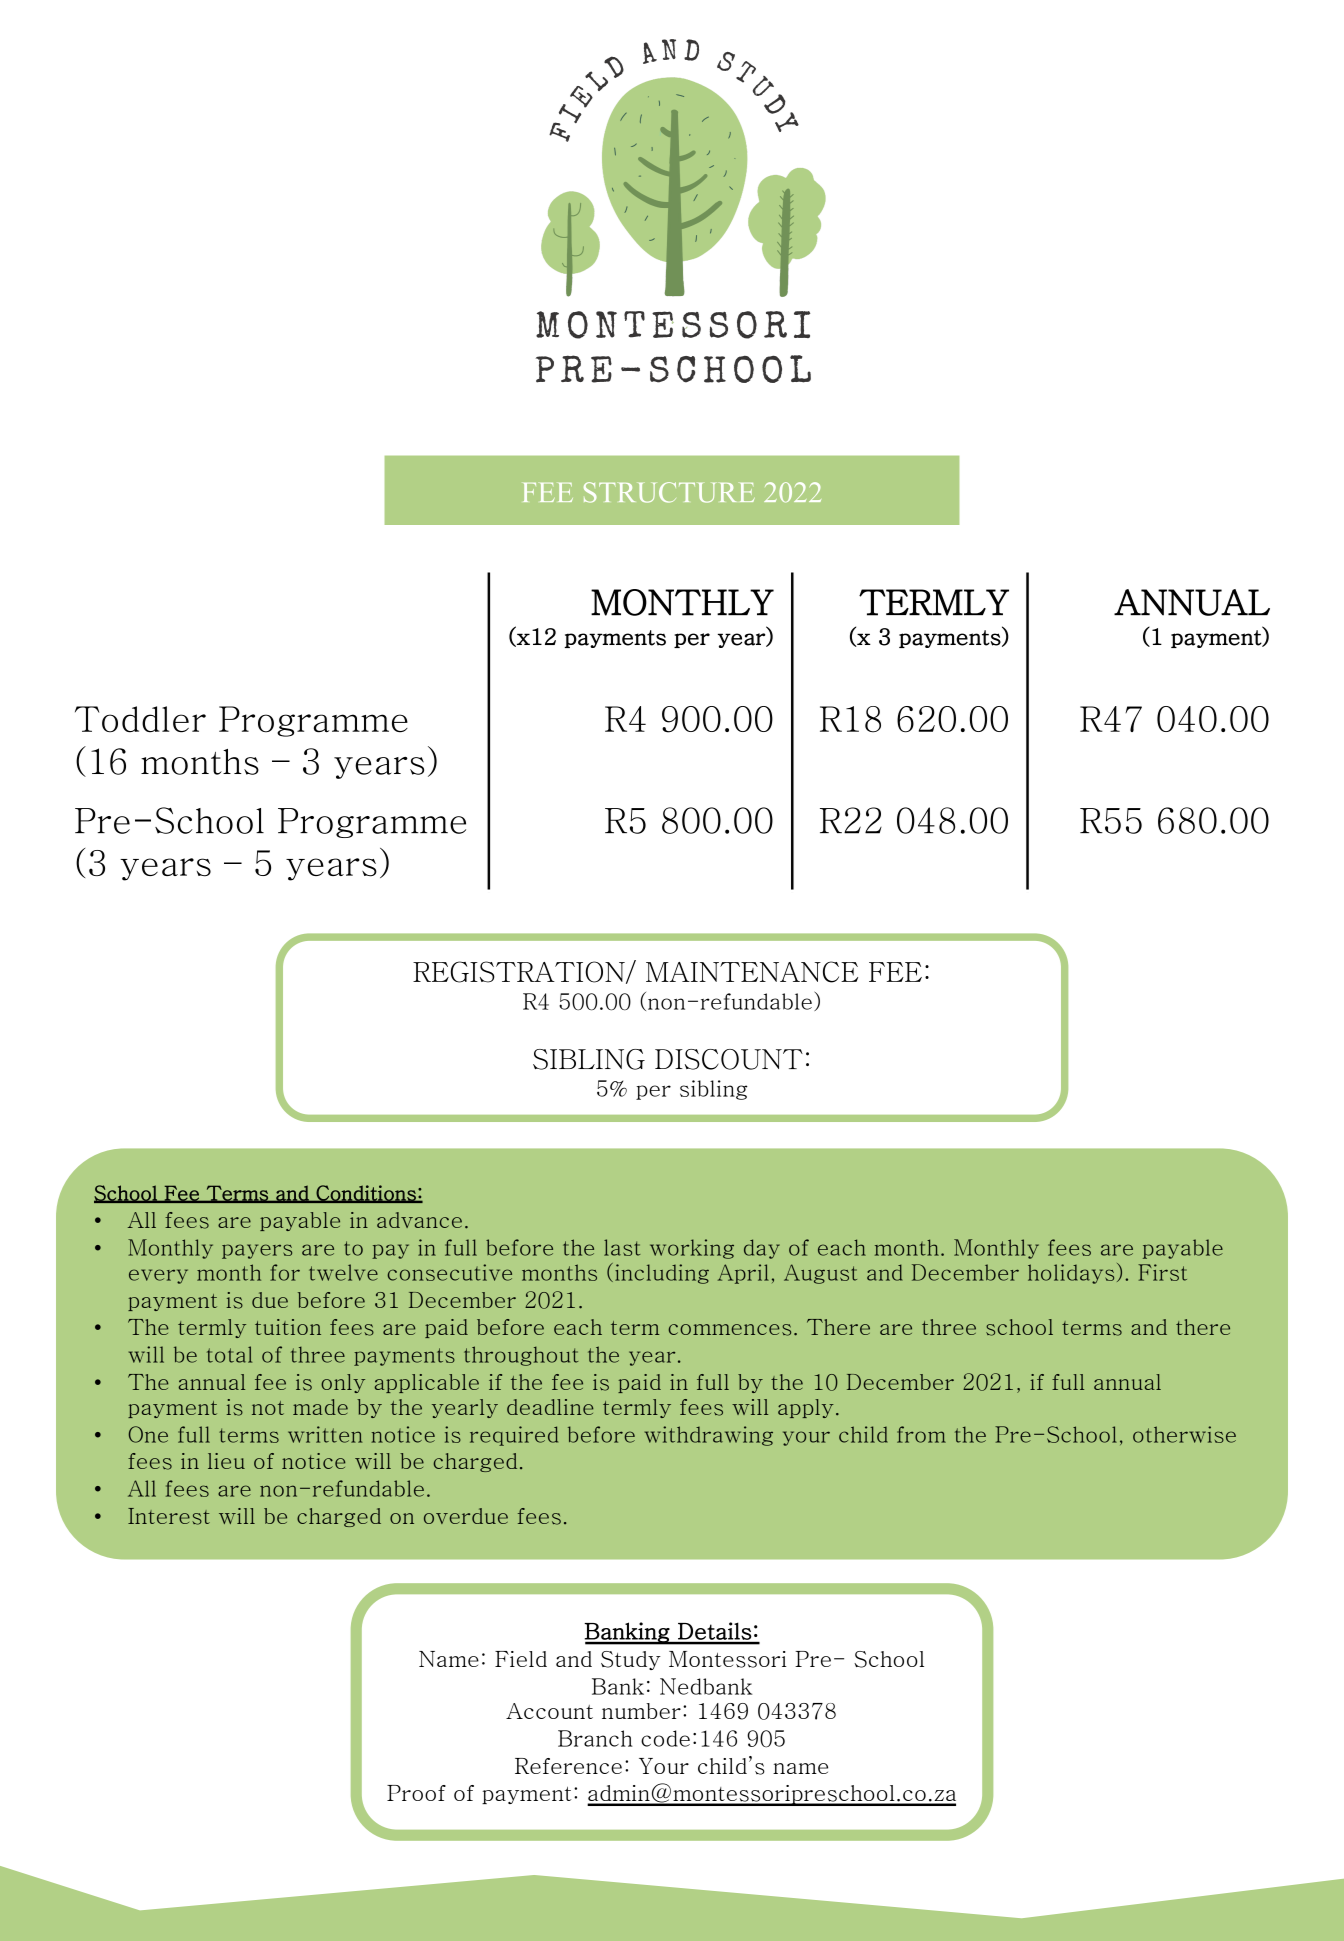 The width and height of the page is (1344, 1941). I want to click on MAINTENANCE, so click(752, 972).
